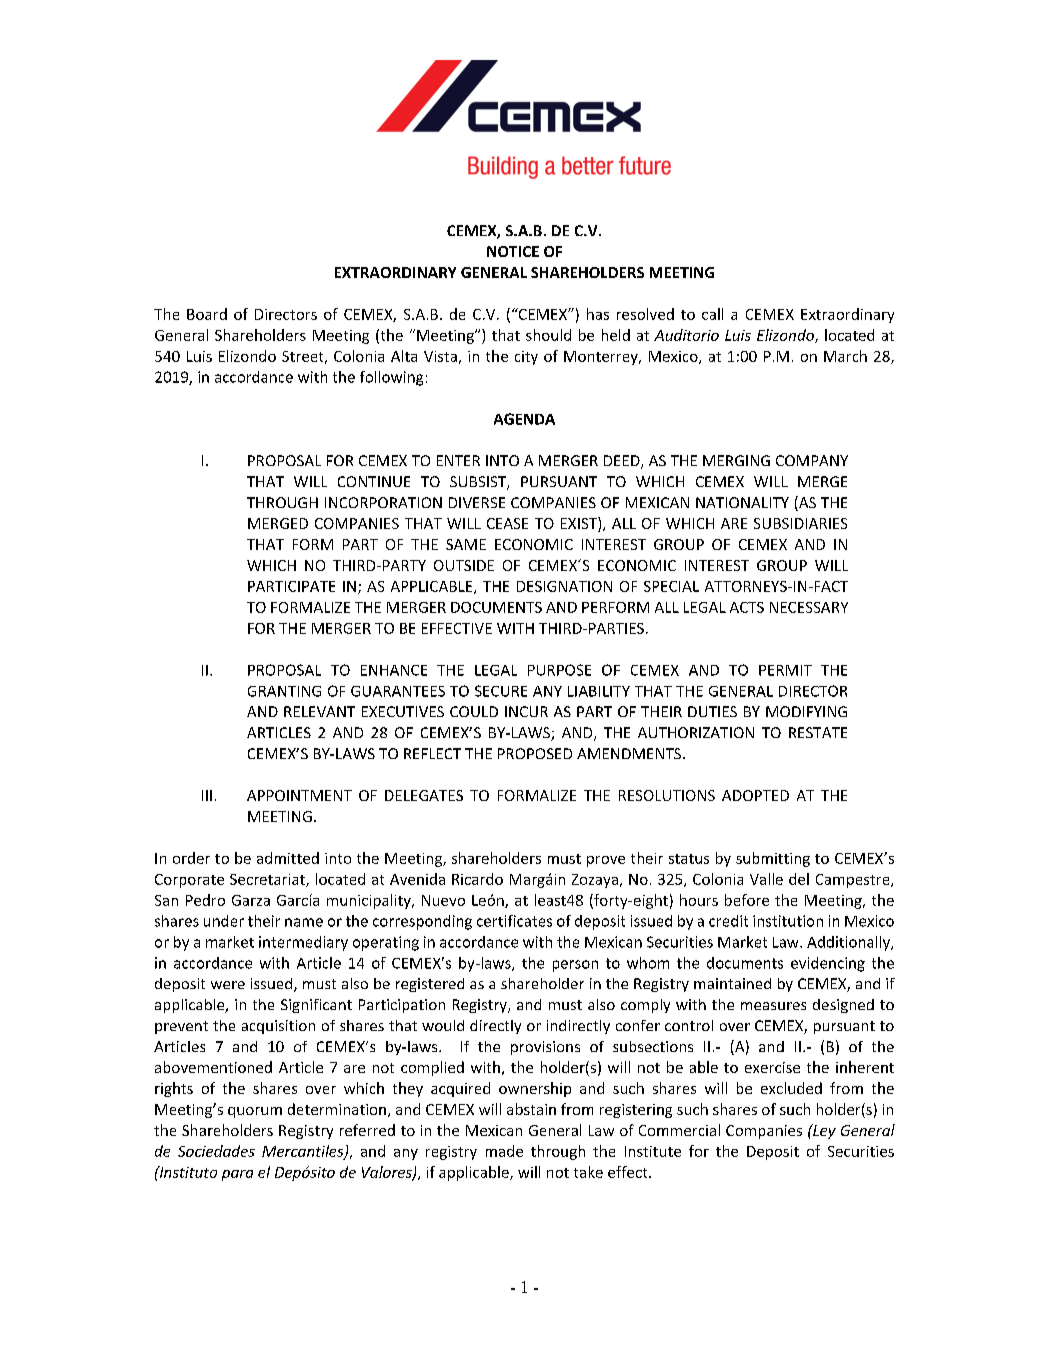 Image resolution: width=1049 pixels, height=1357 pixels. What do you see at coordinates (513, 251) in the screenshot?
I see `NOTICE` at bounding box center [513, 251].
